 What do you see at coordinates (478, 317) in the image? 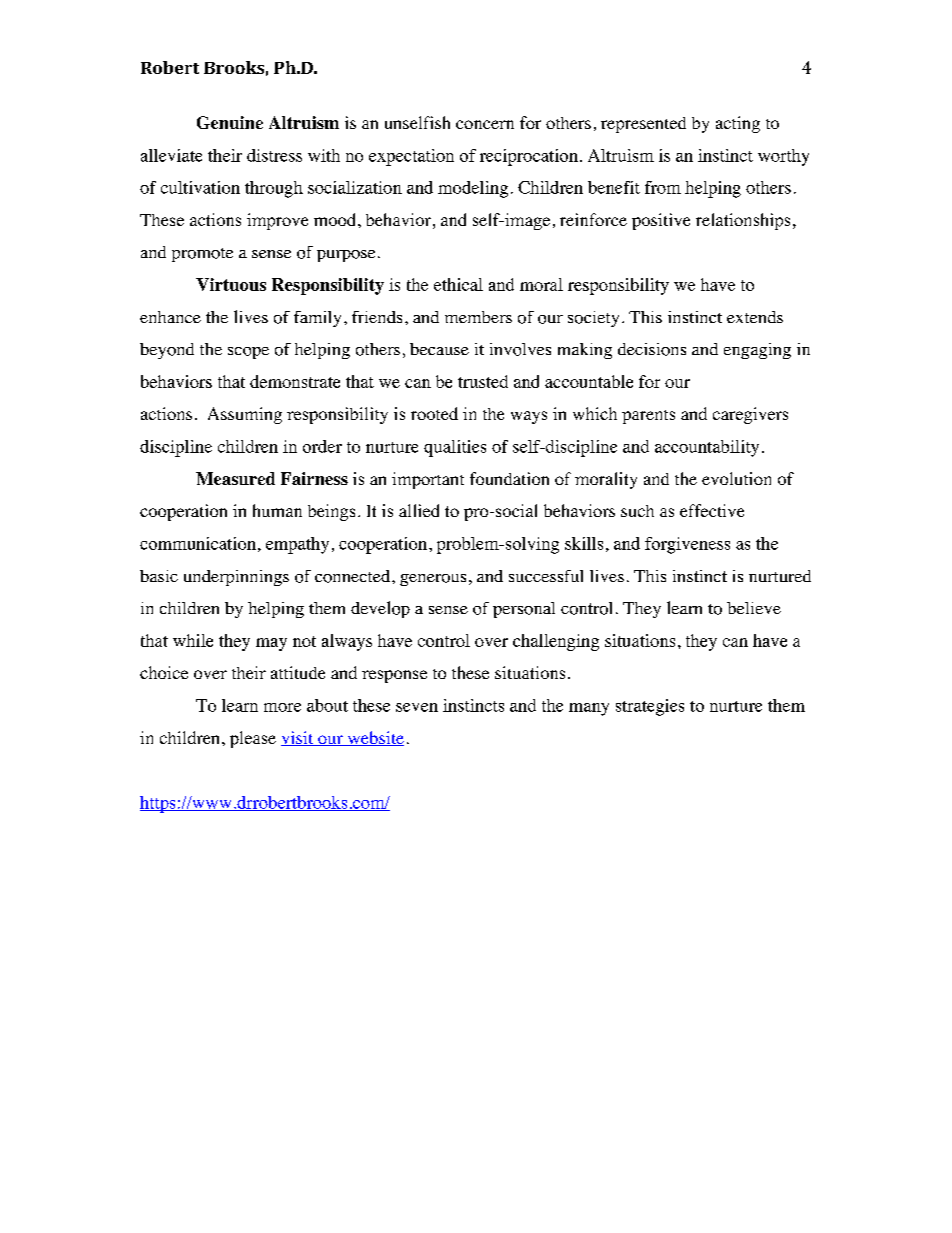
I see `members` at bounding box center [478, 317].
